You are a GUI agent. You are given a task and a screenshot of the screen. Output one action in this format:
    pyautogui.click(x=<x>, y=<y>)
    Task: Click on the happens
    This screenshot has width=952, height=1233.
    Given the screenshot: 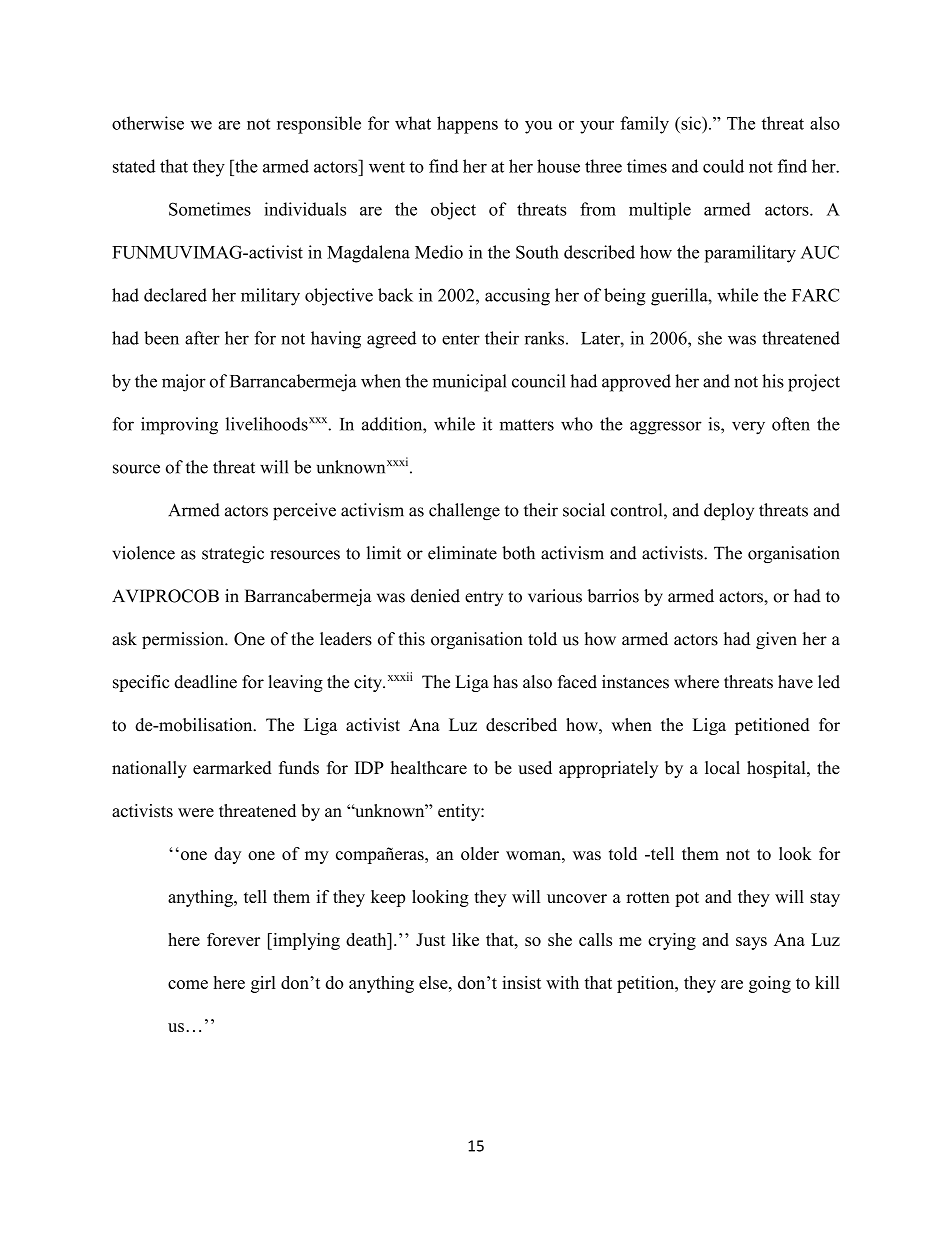 What is the action you would take?
    pyautogui.click(x=467, y=125)
